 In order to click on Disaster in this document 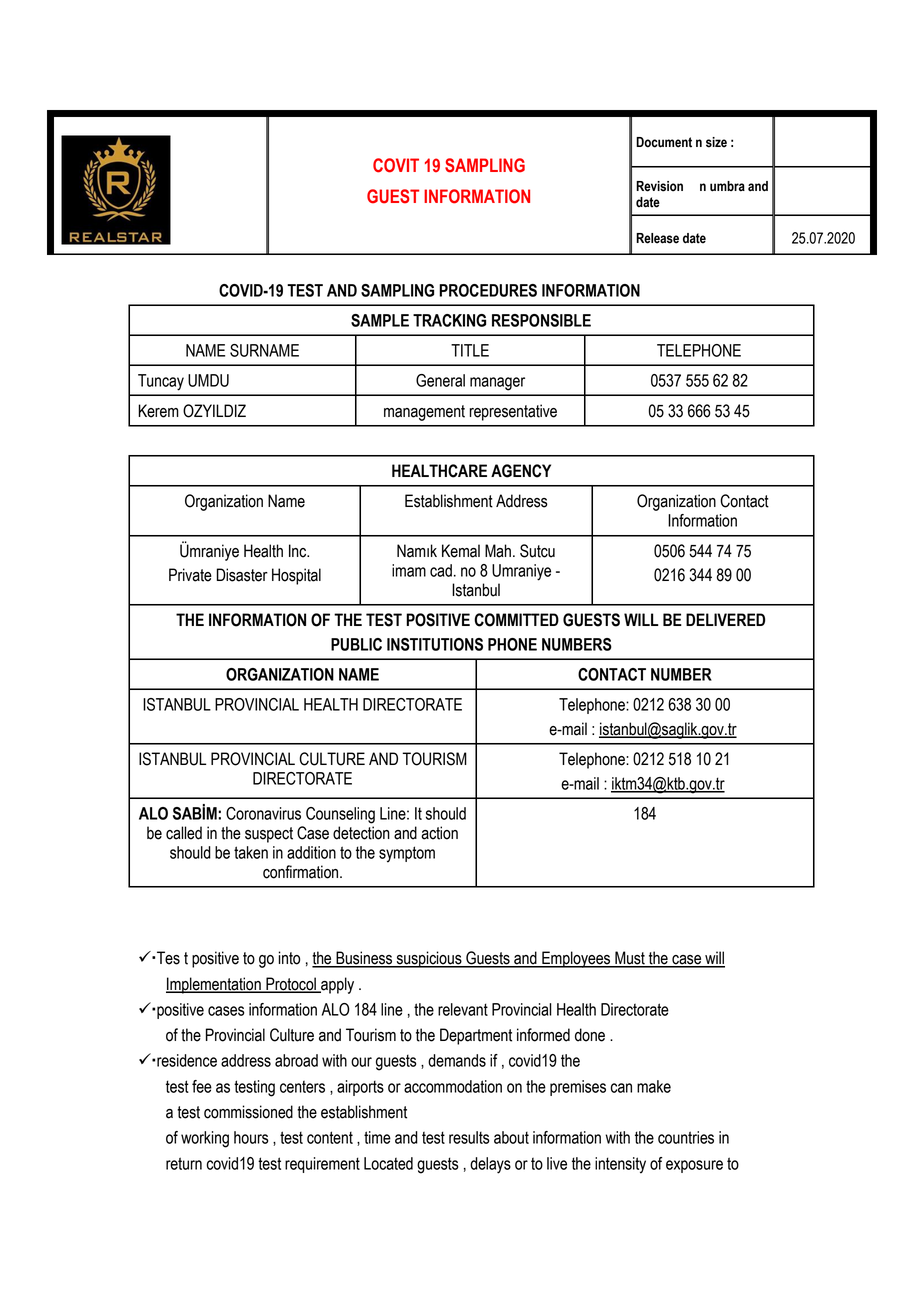, I will do `click(242, 575)`.
